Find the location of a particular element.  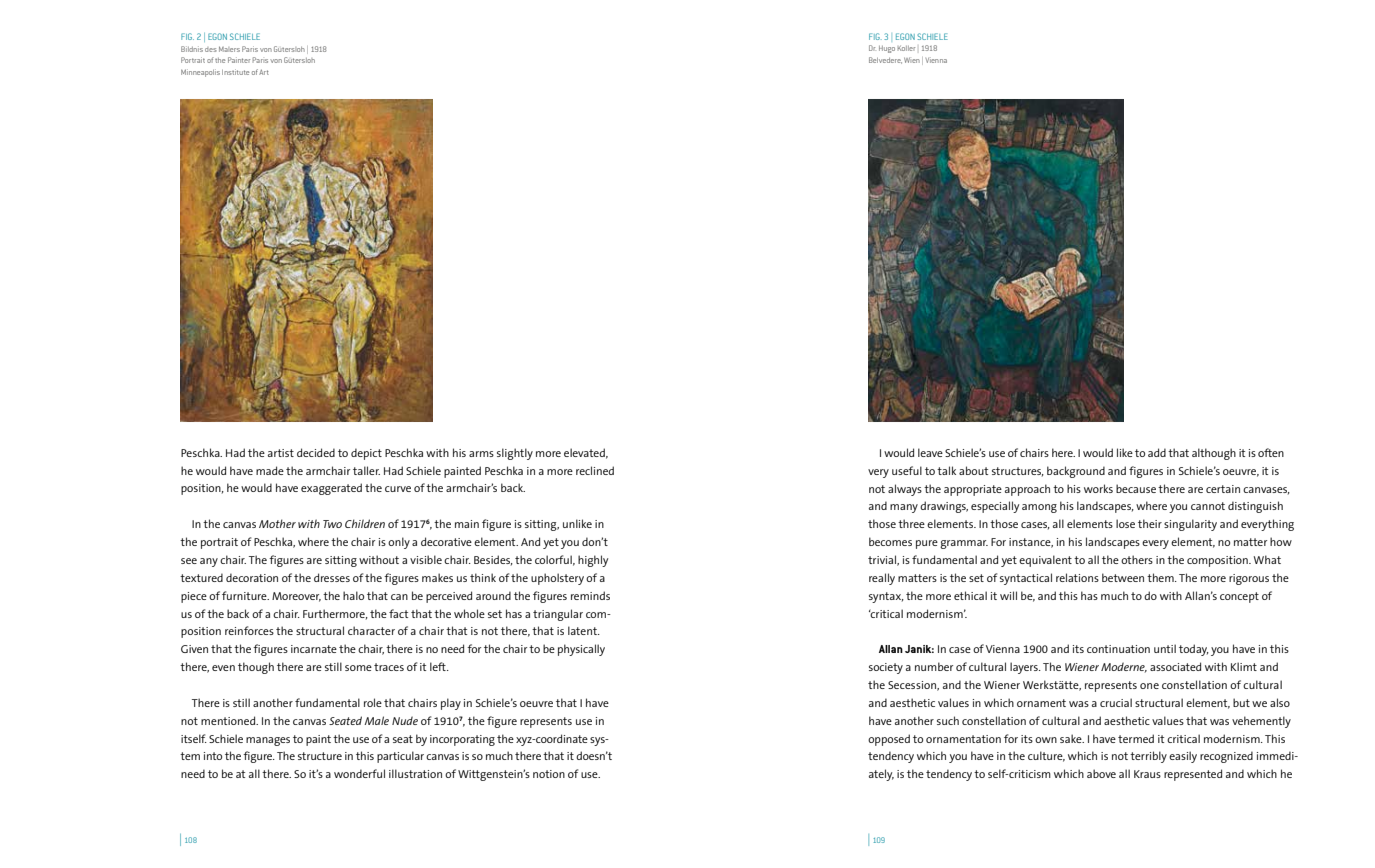

Institute is located at coordinates (235, 72).
